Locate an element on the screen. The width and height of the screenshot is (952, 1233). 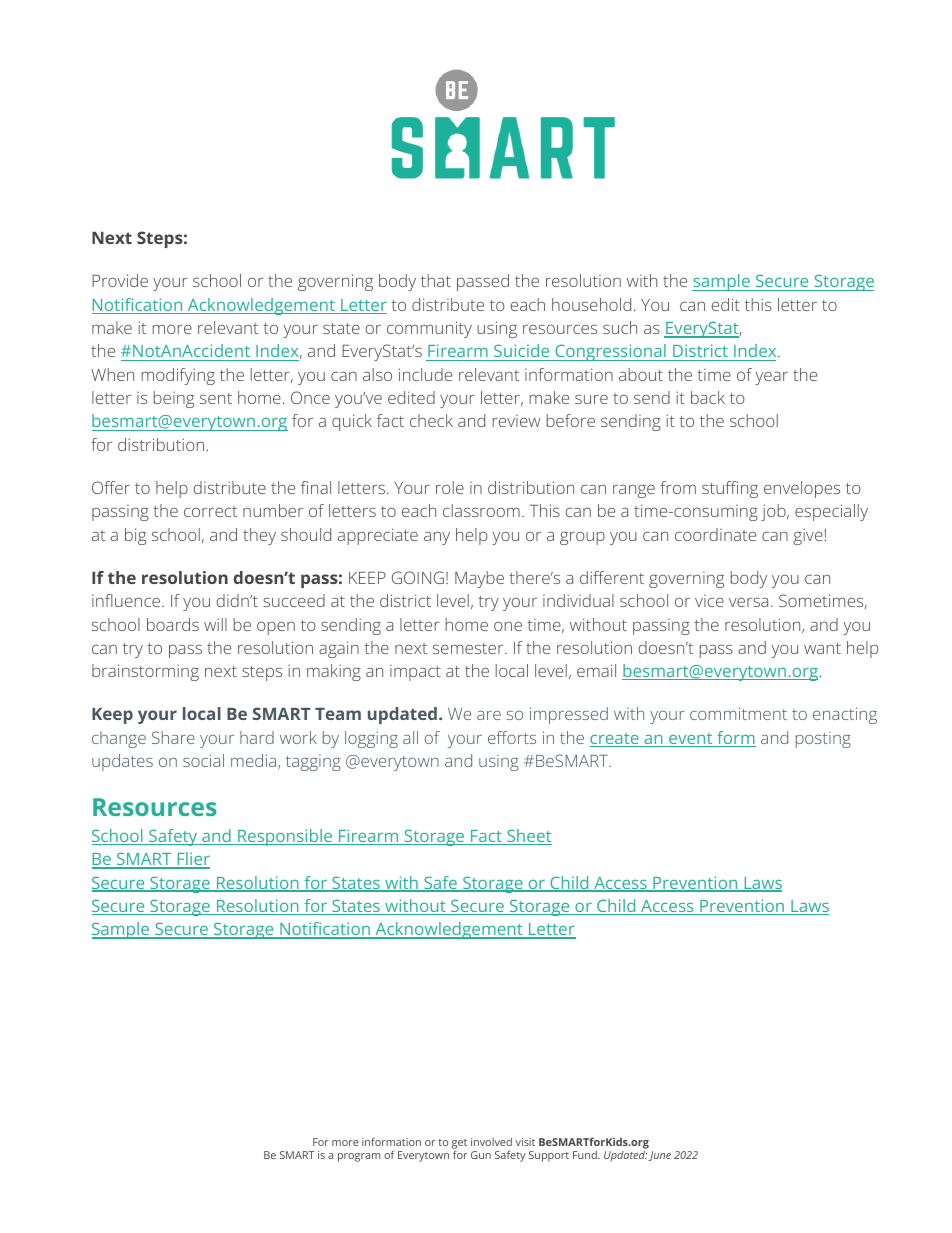
program is located at coordinates (359, 1157).
